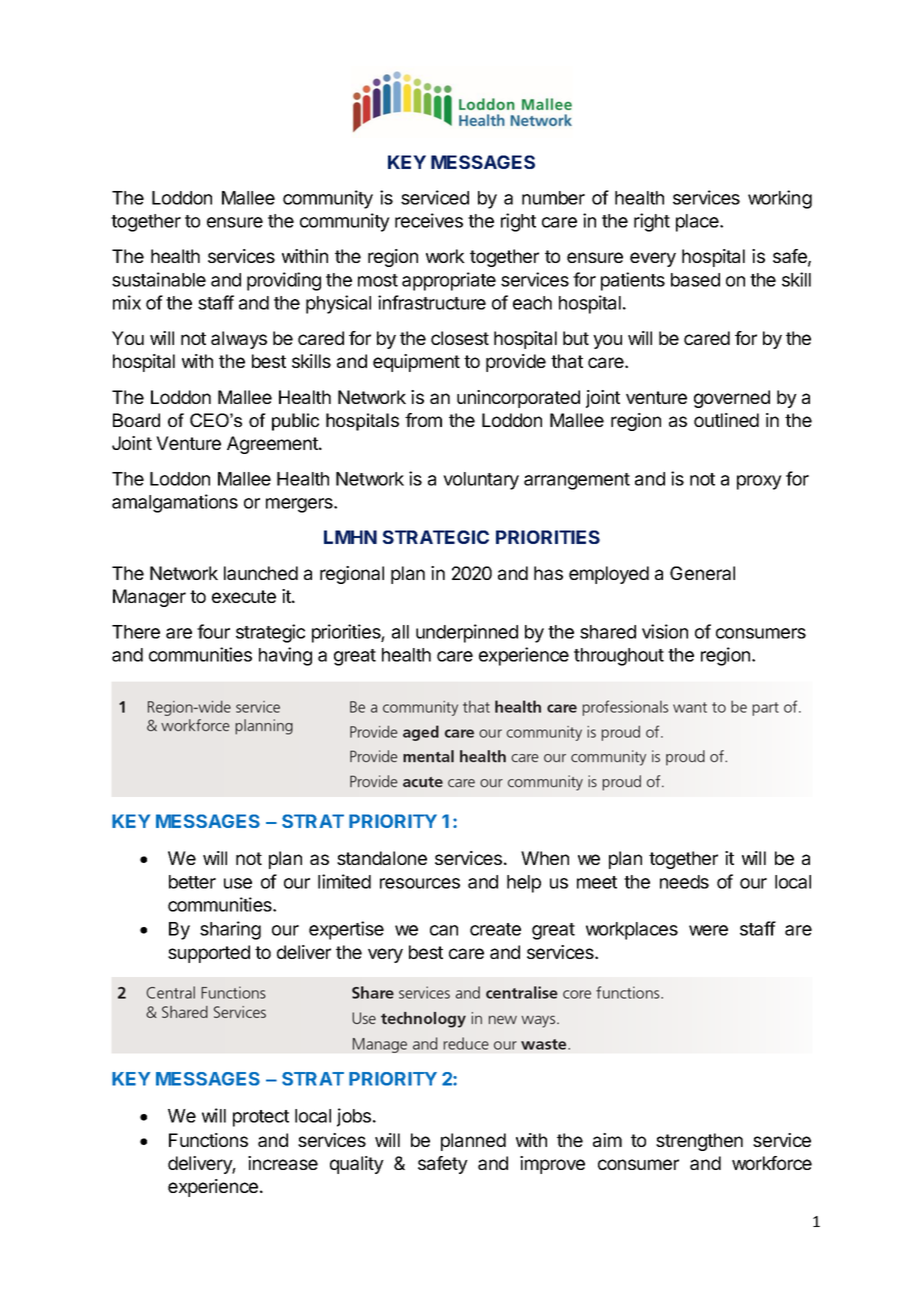 The width and height of the page is (924, 1308). Describe the element at coordinates (208, 1140) in the page. I see `Functions` at that location.
